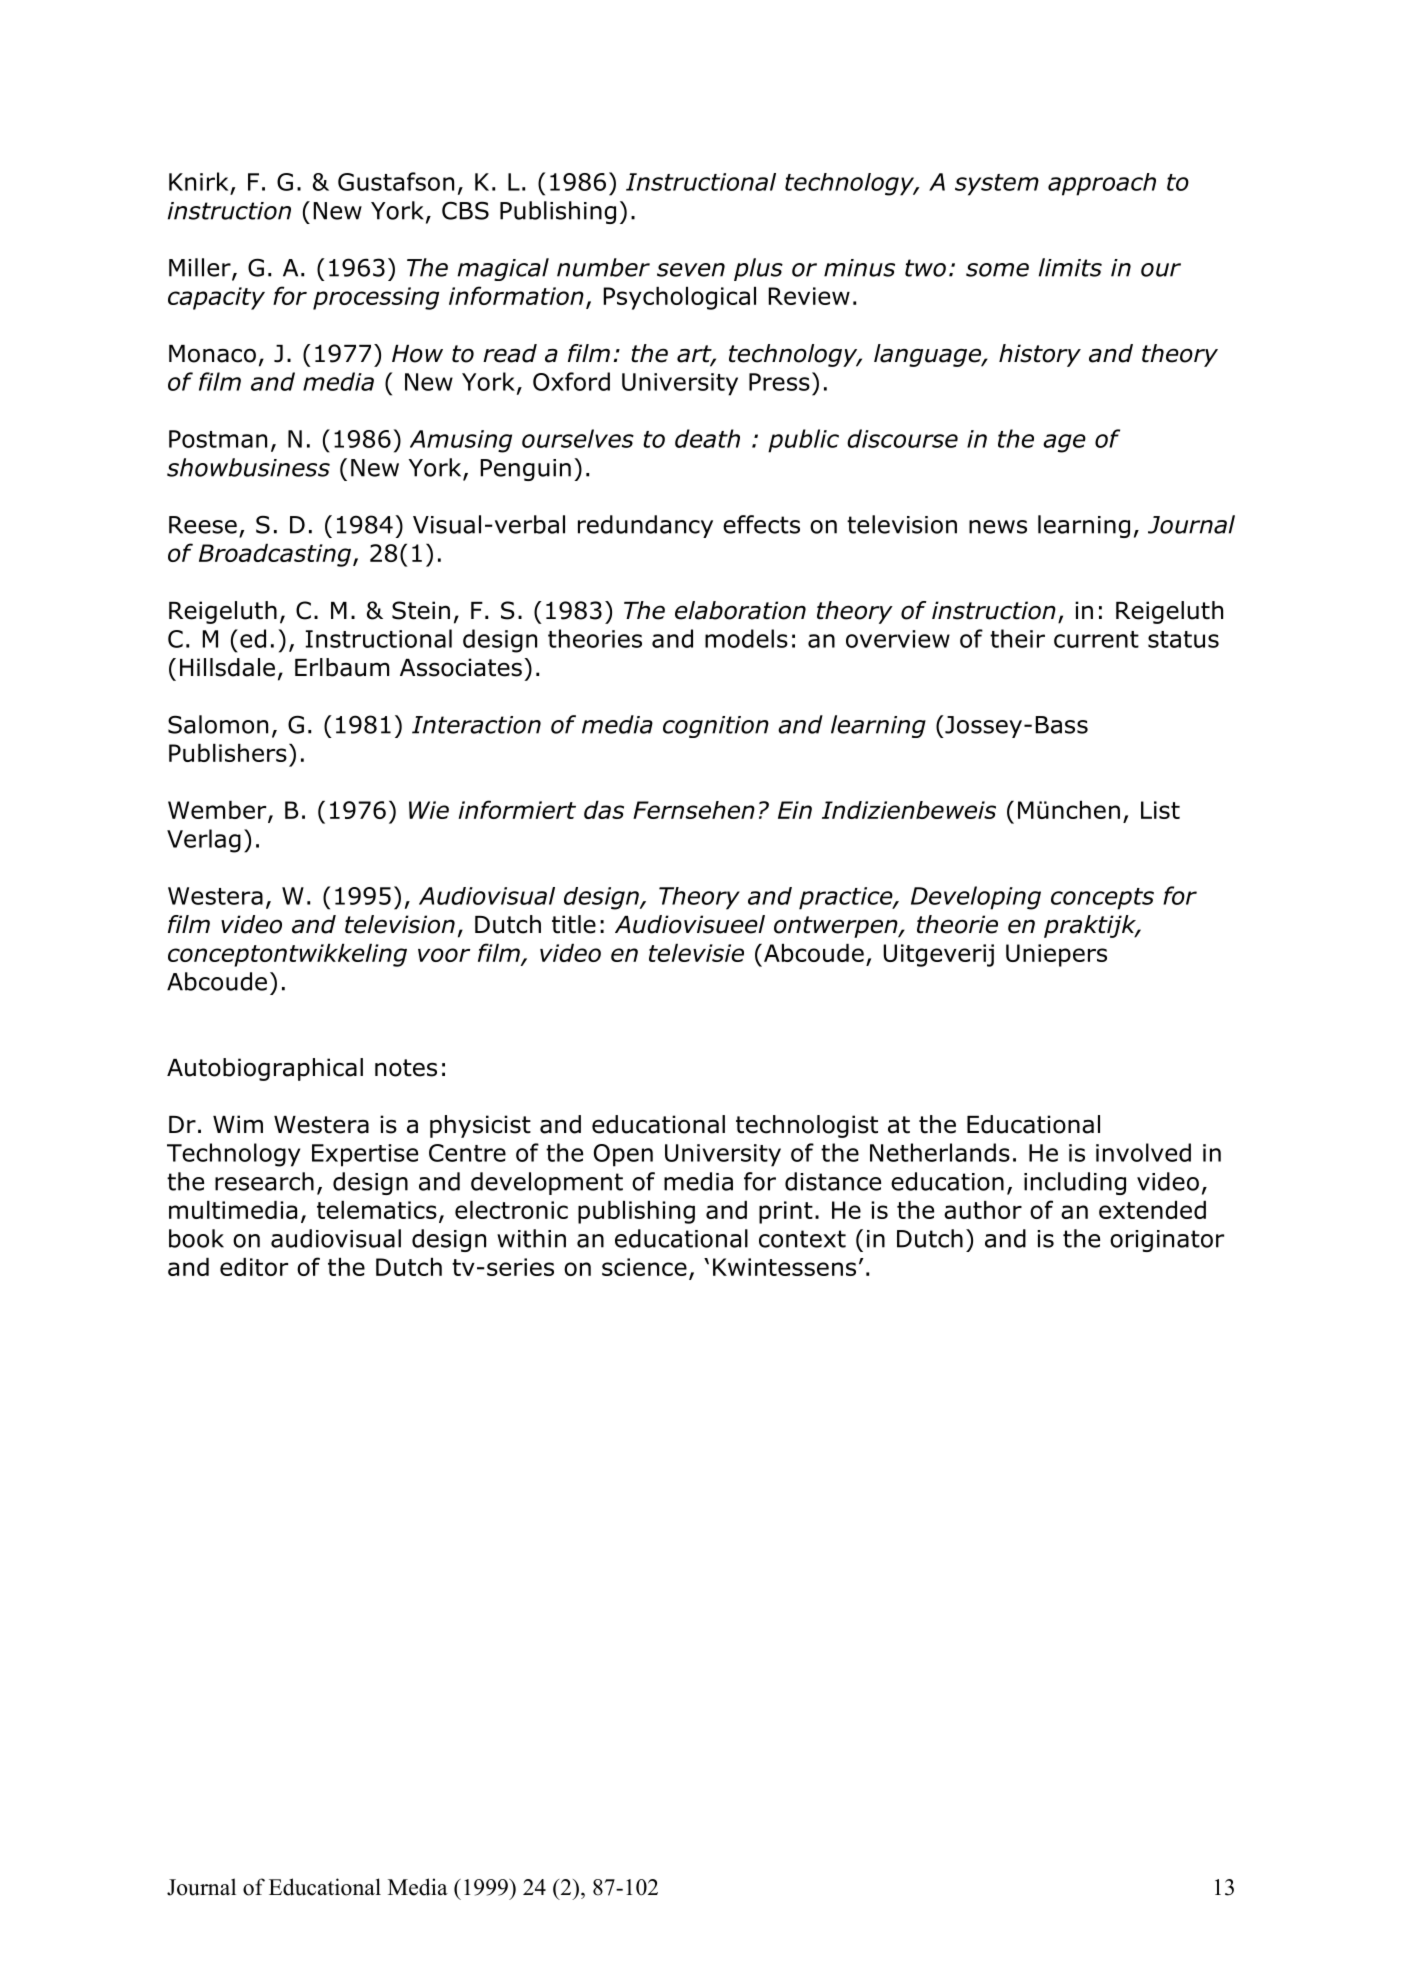 This screenshot has width=1402, height=1984. Describe the element at coordinates (691, 270) in the screenshot. I see `seven` at that location.
